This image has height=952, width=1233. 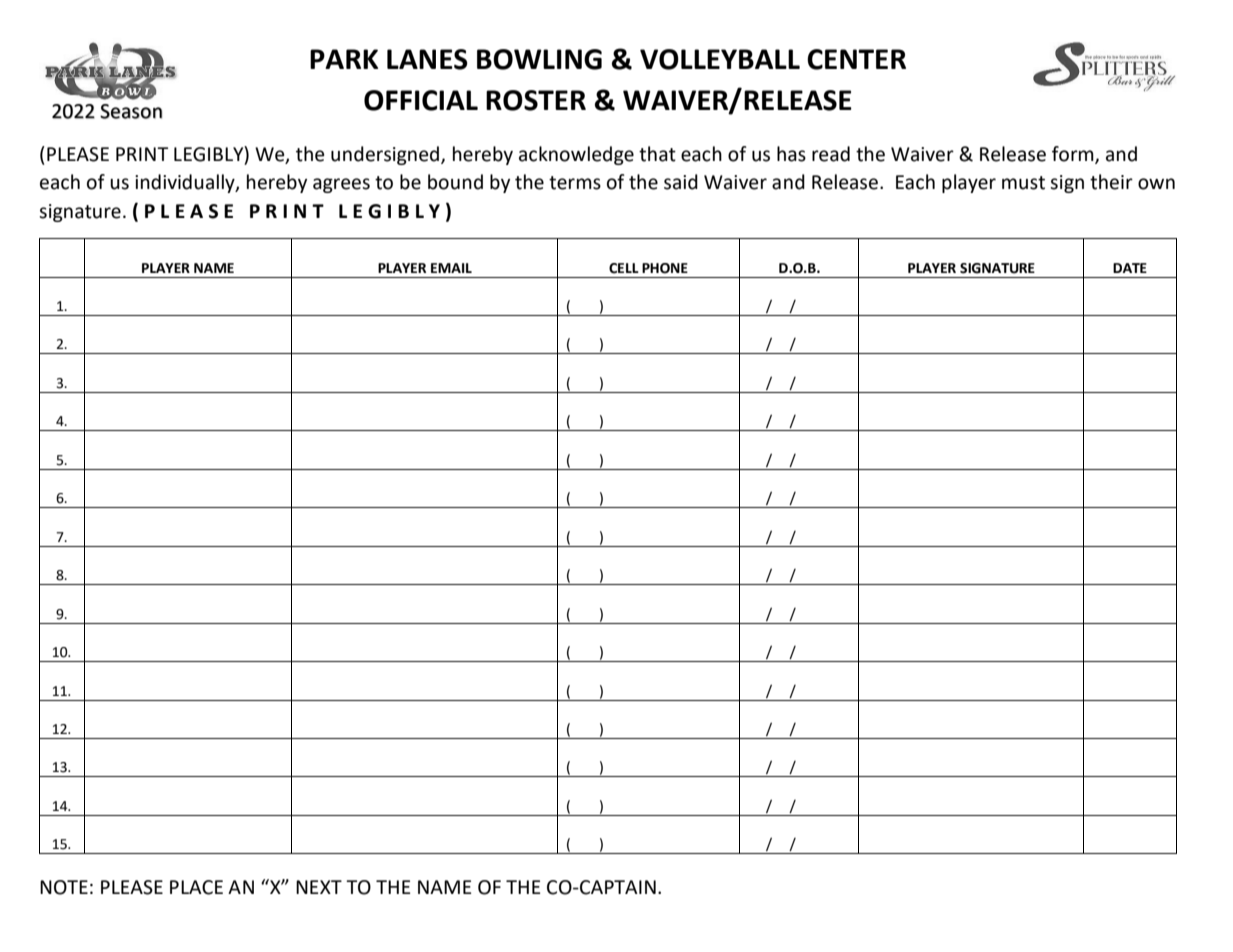 What do you see at coordinates (196, 887) in the image?
I see `PLACE` at bounding box center [196, 887].
